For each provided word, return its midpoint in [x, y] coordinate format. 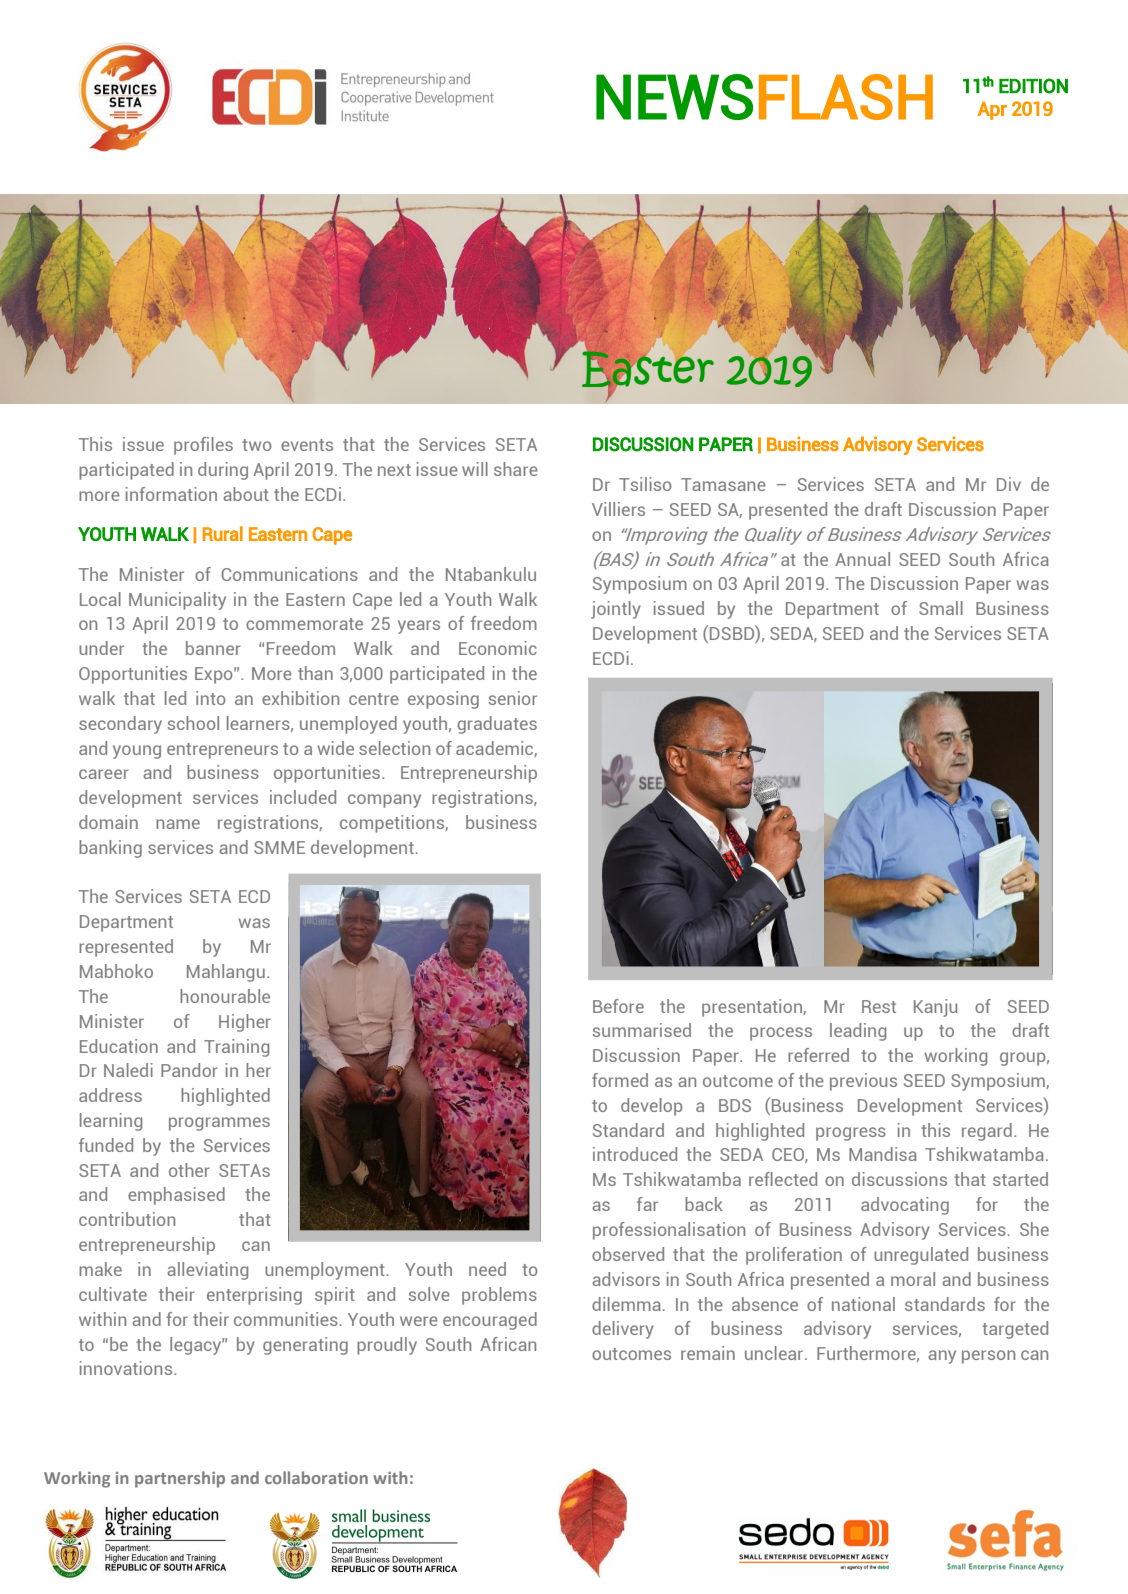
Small [941, 608]
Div [1009, 484]
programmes [219, 1124]
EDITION [1033, 86]
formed [620, 1080]
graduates [497, 725]
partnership [180, 1479]
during [223, 471]
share [516, 469]
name [178, 824]
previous [863, 1082]
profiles [203, 446]
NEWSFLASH [764, 97]
